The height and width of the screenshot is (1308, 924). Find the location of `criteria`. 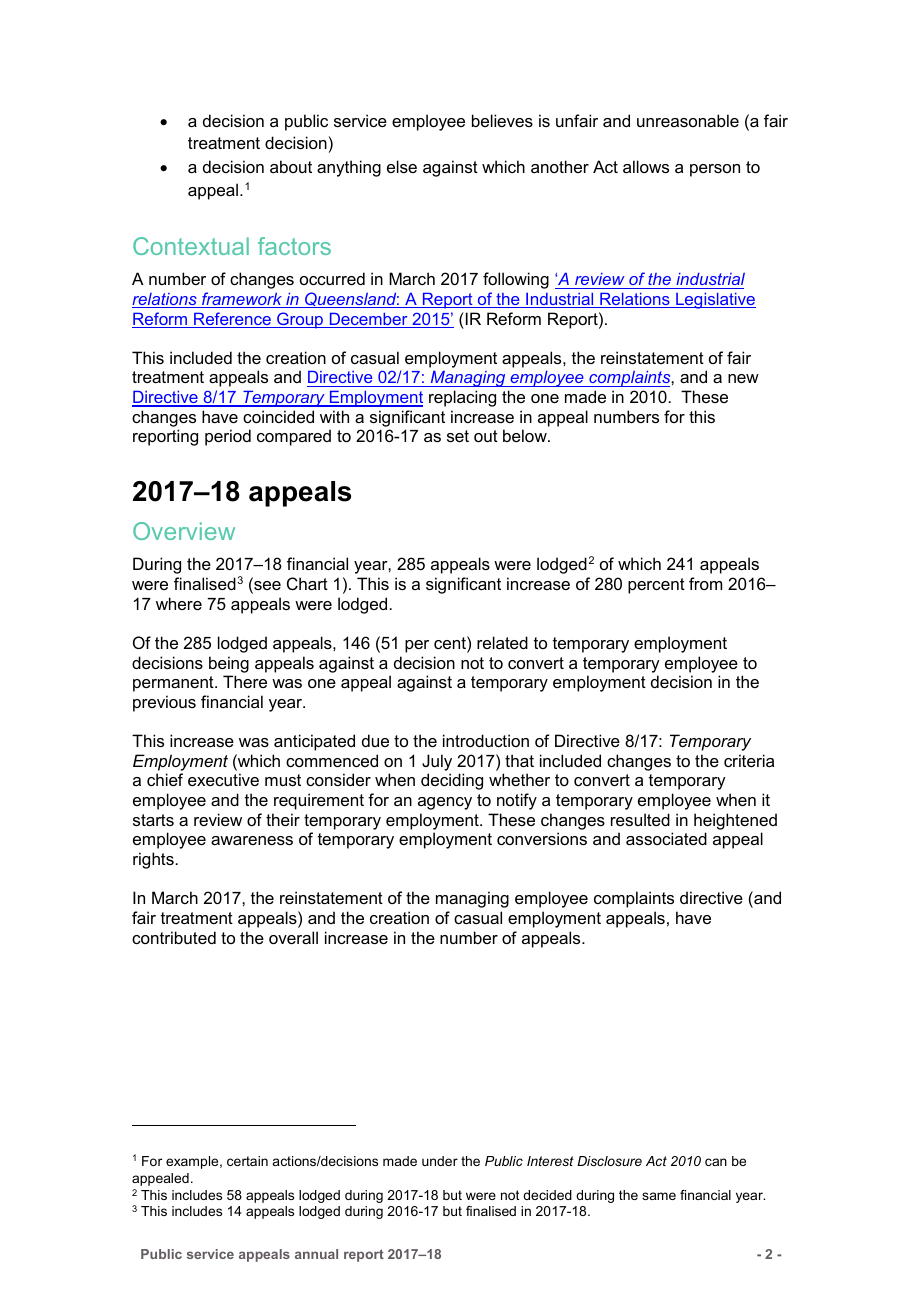

criteria is located at coordinates (749, 760).
